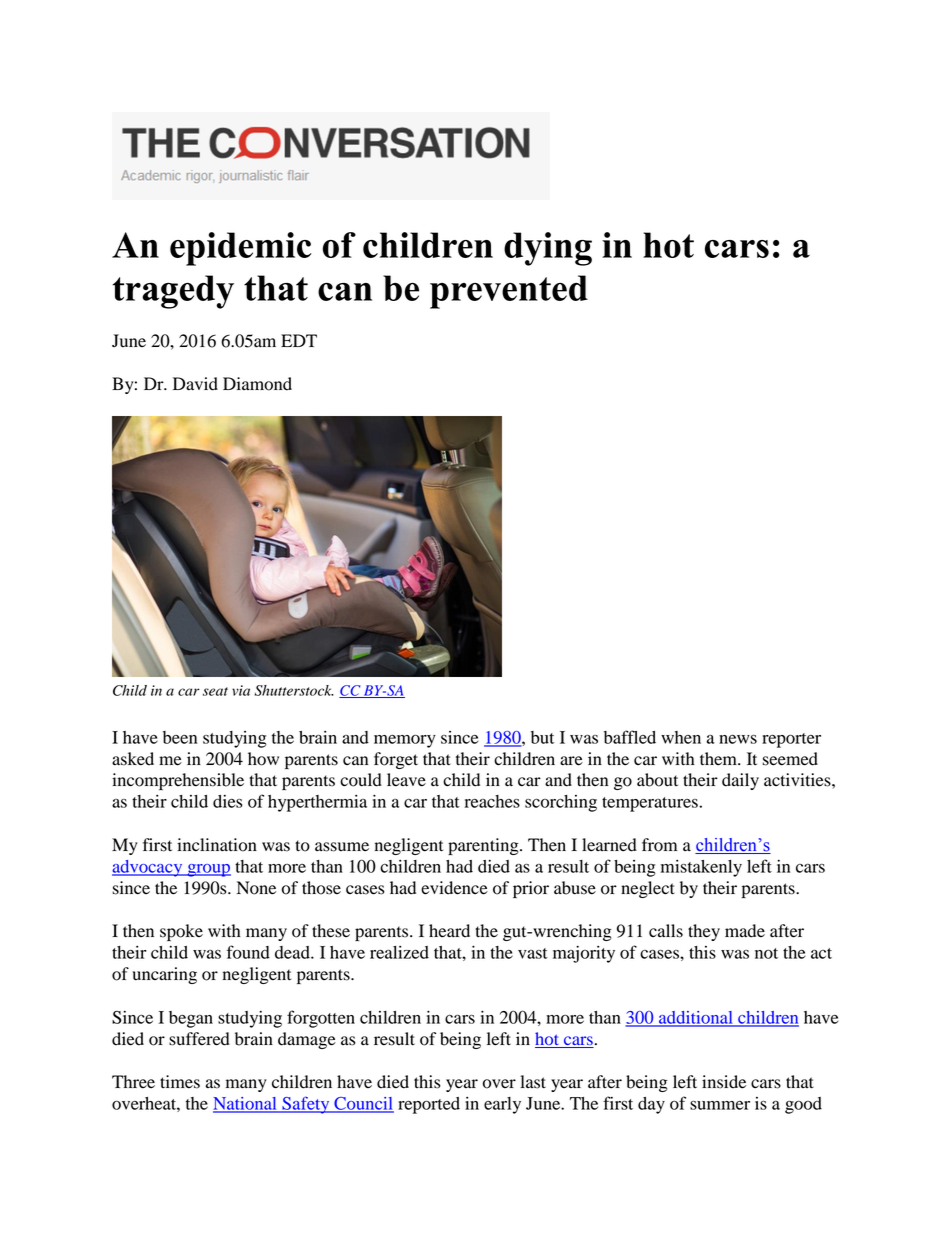 The image size is (952, 1233). I want to click on EDT, so click(299, 340).
